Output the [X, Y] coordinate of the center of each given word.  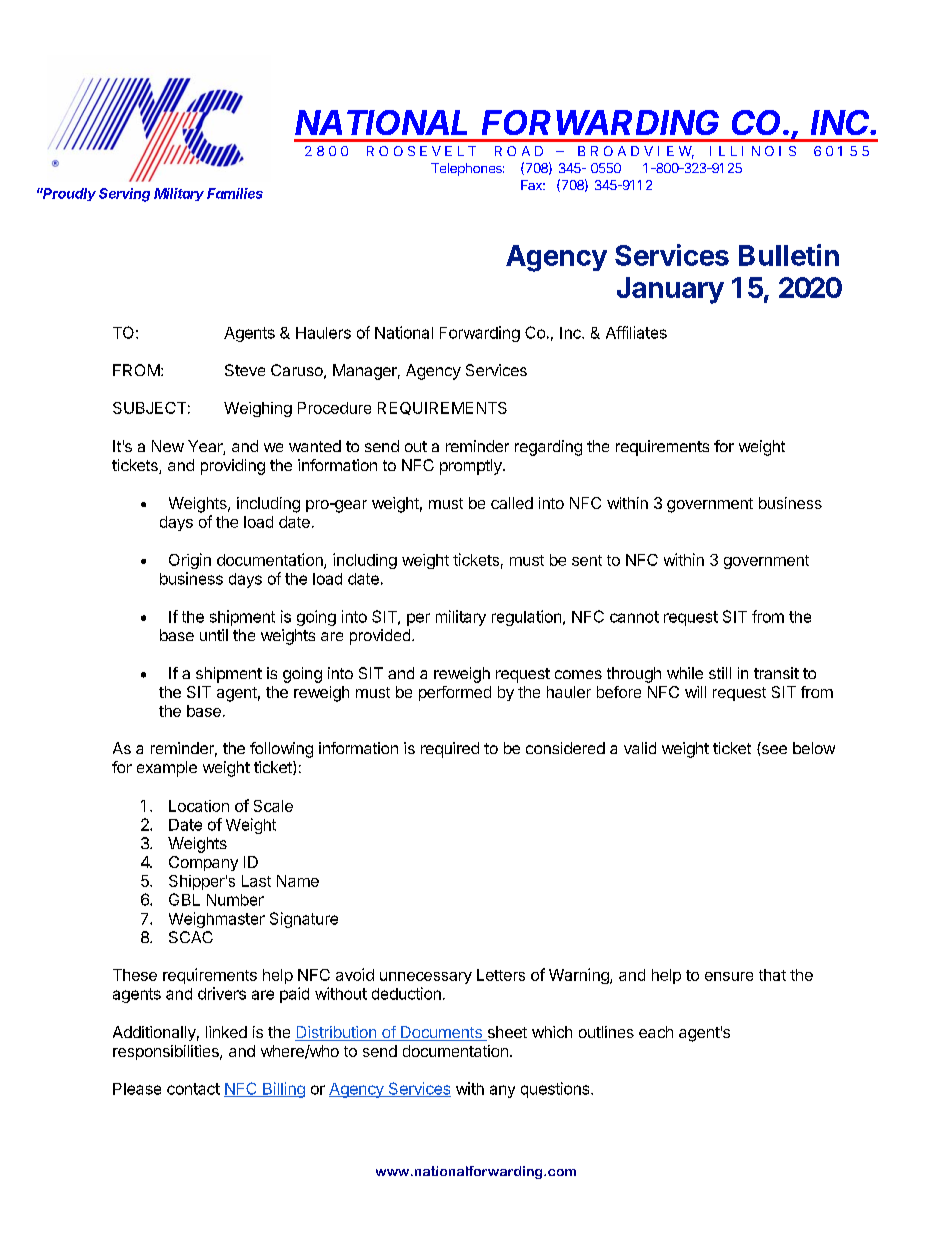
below [814, 748]
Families [235, 193]
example [167, 769]
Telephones [467, 169]
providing [233, 467]
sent [587, 560]
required [450, 750]
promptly [472, 467]
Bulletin [789, 255]
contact [193, 1089]
